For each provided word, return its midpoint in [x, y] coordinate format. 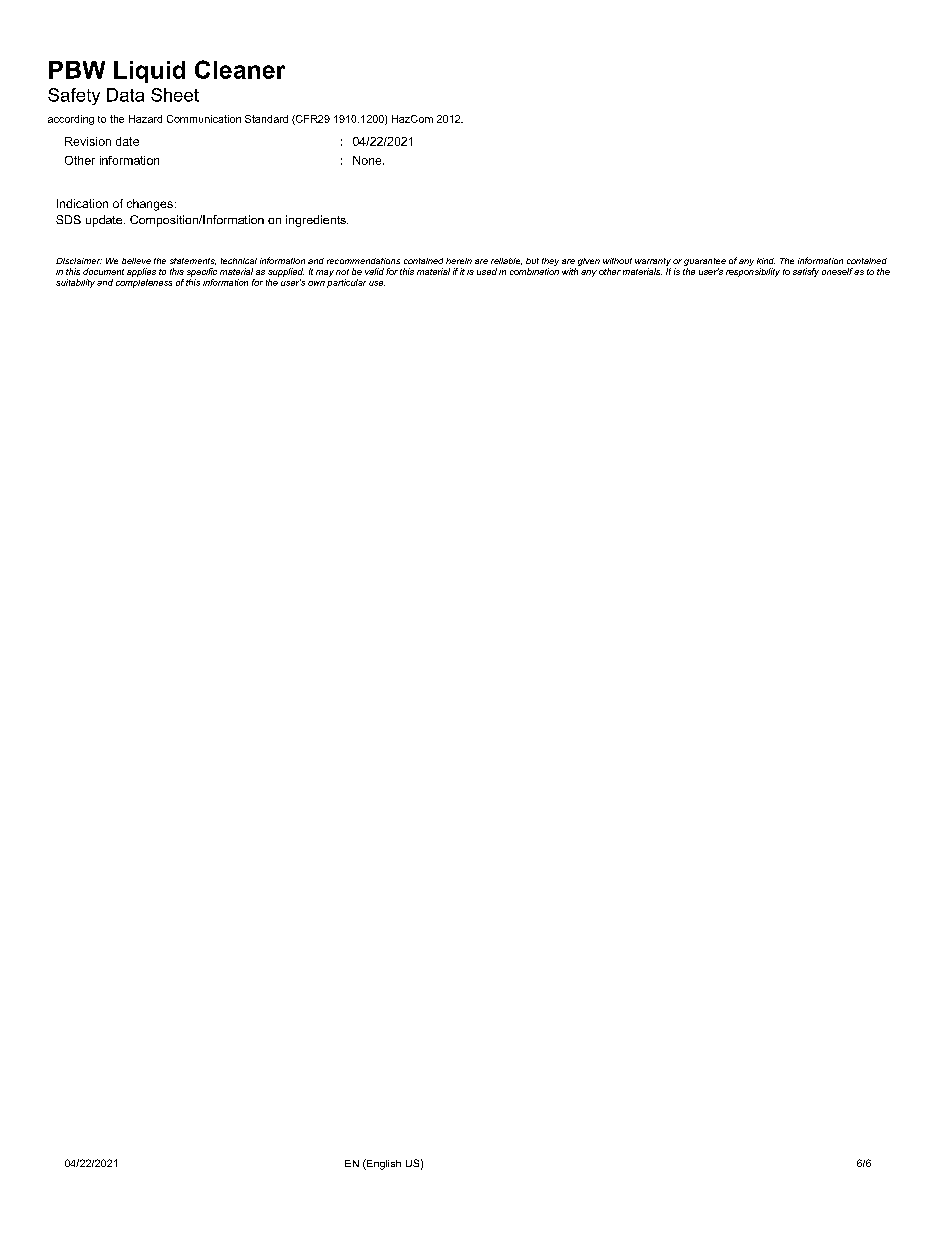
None [368, 160]
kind [766, 261]
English [383, 1164]
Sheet [175, 95]
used [487, 271]
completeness [144, 282]
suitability [75, 283]
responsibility [753, 272]
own [316, 283]
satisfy [806, 272]
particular [346, 282]
